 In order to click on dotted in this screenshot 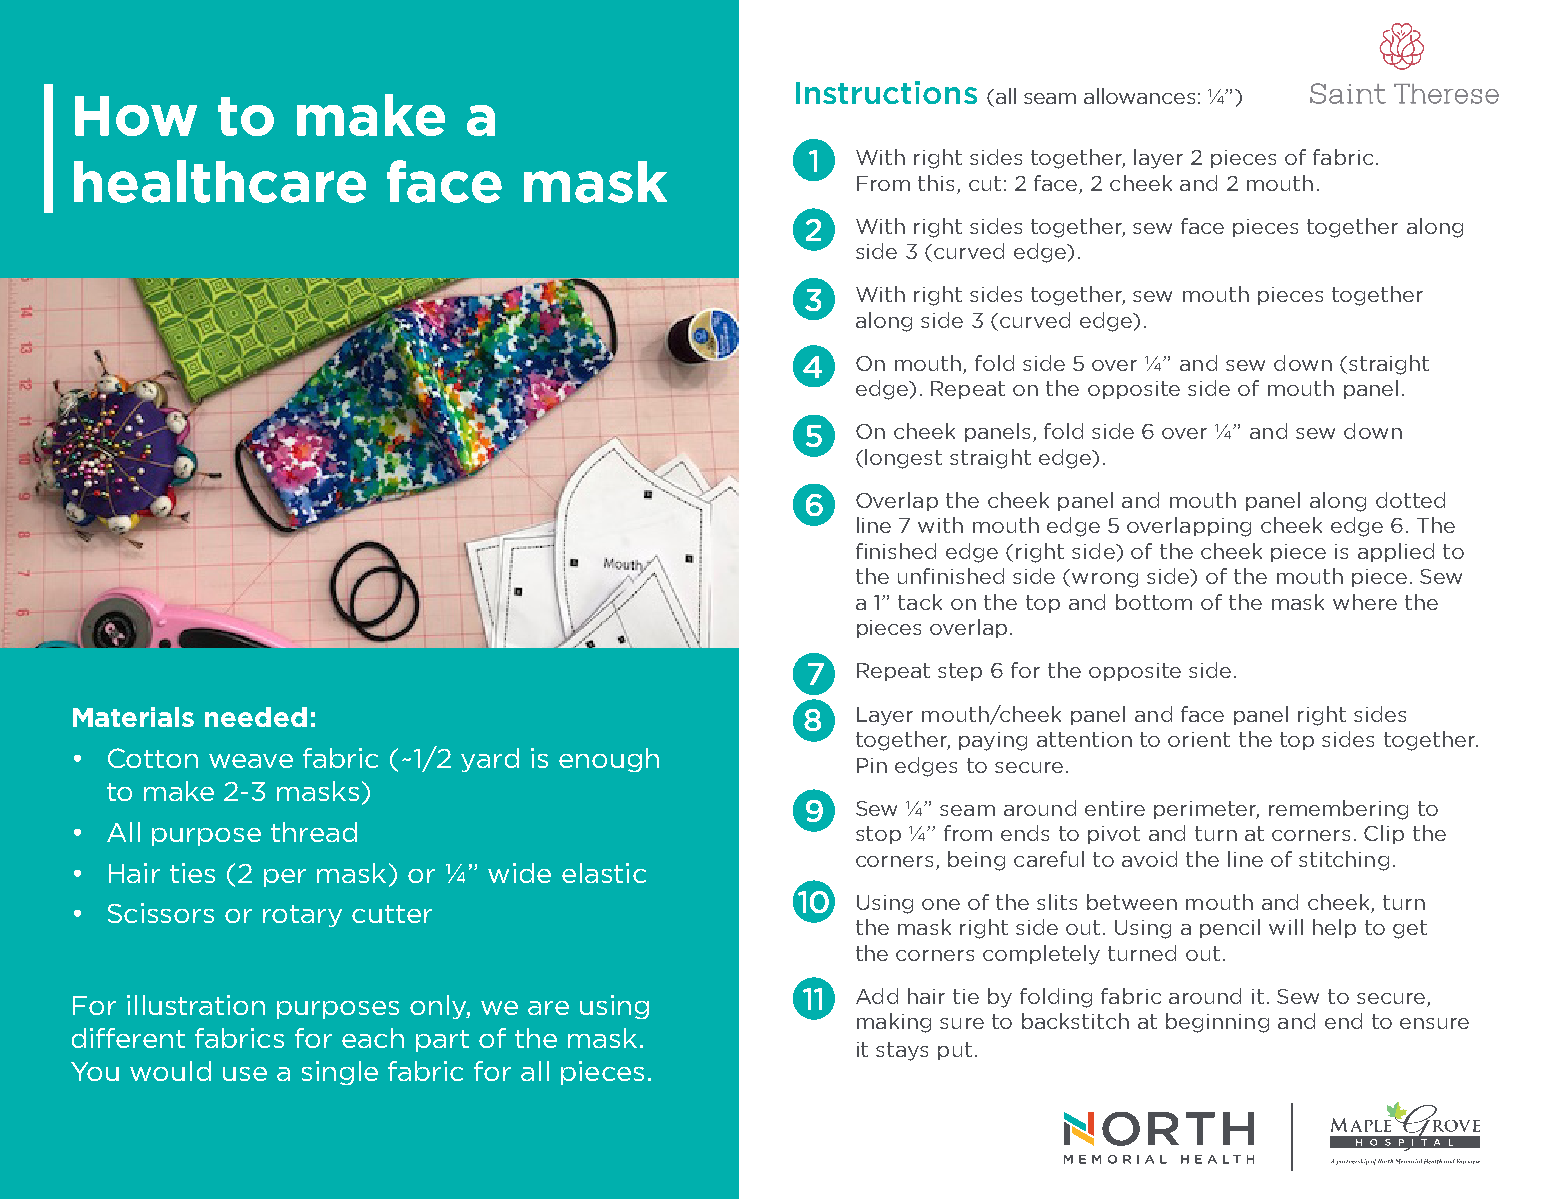, I will do `click(1410, 500)`.
